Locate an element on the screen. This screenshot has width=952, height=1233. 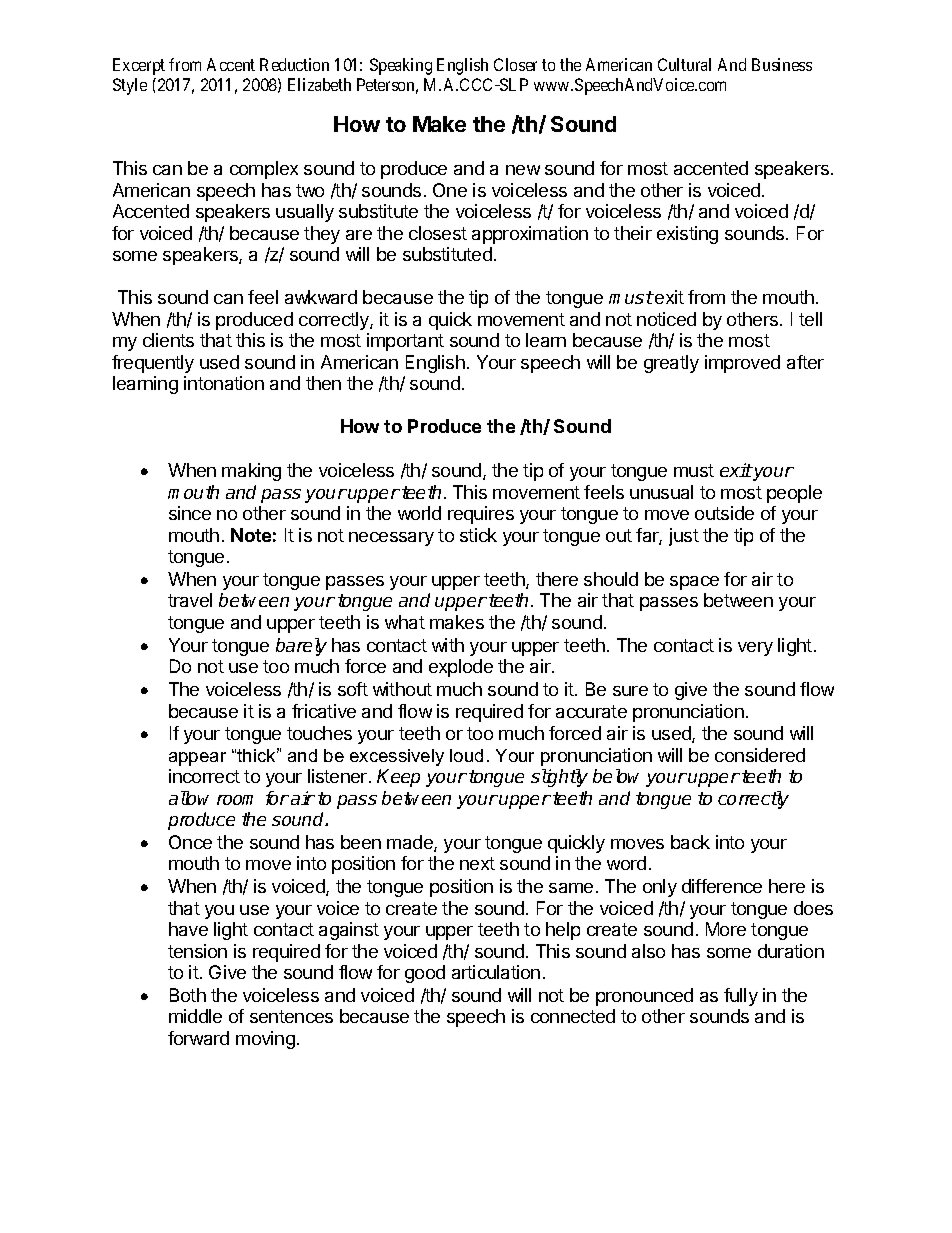
articulation is located at coordinates (496, 972).
